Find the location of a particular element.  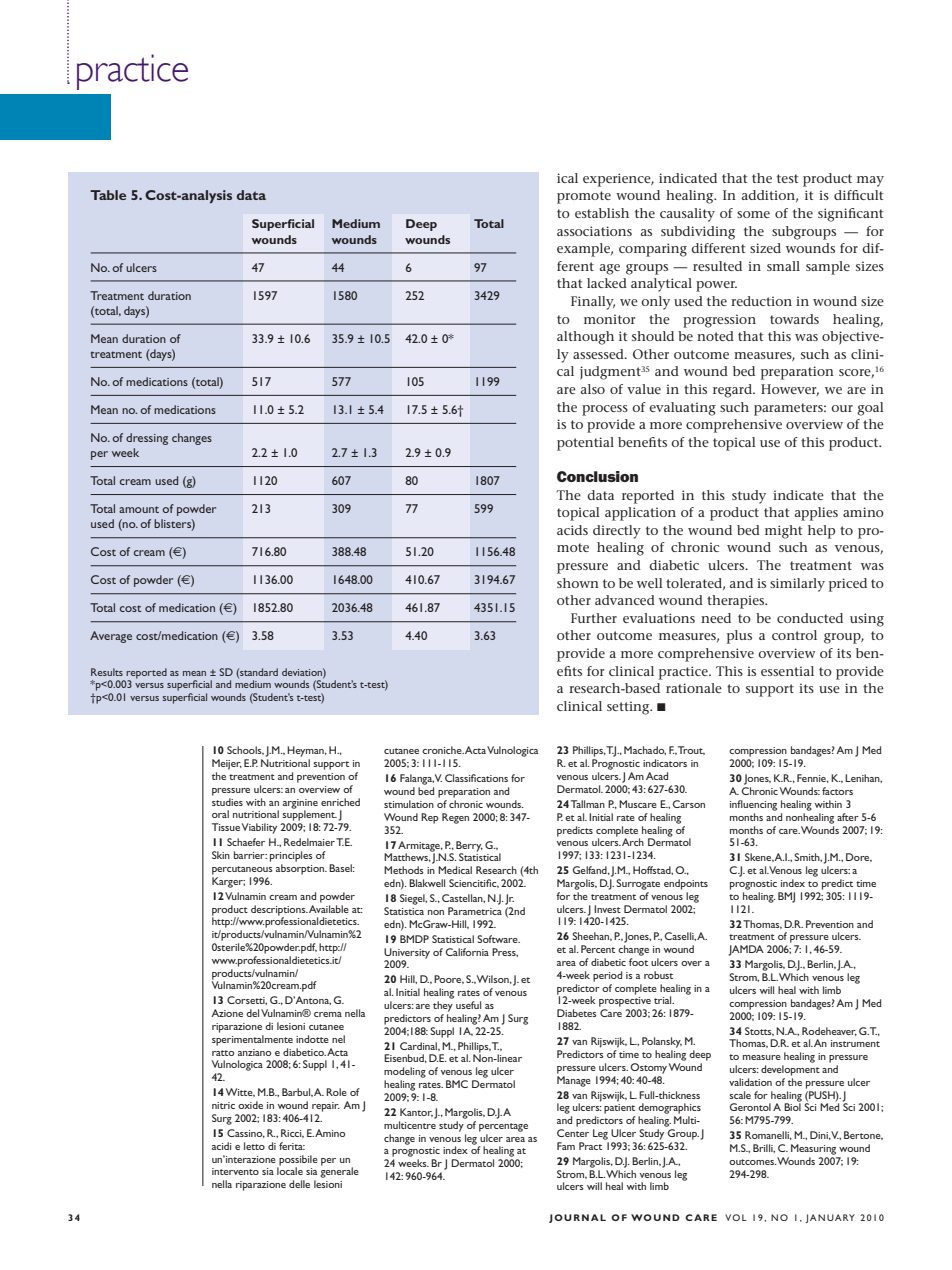

nitric is located at coordinates (223, 1105).
